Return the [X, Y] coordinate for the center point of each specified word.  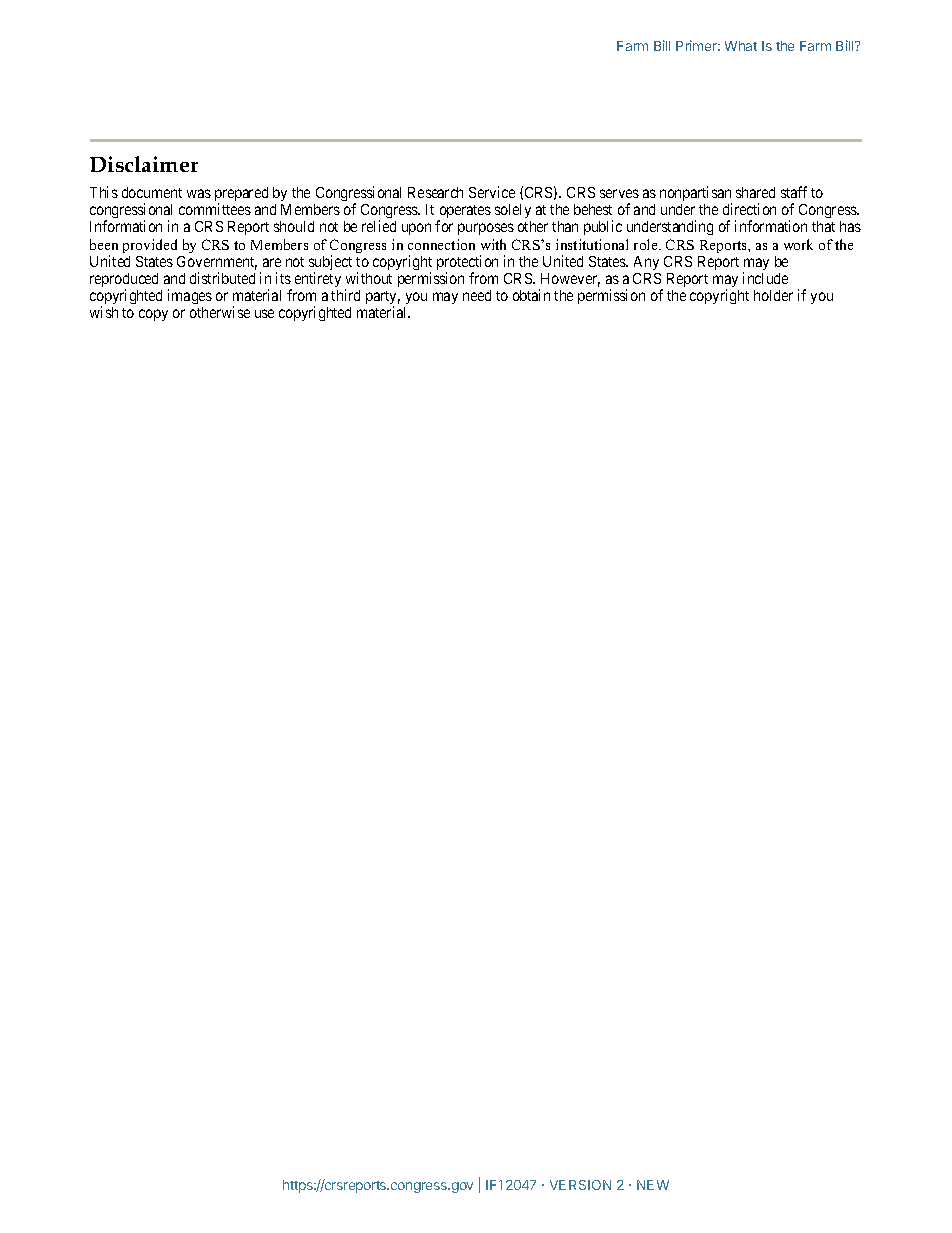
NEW [653, 1185]
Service [492, 192]
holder [773, 295]
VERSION [580, 1185]
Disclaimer [144, 164]
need [477, 295]
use [264, 313]
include [765, 278]
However [570, 280]
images [190, 296]
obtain [531, 295]
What [741, 46]
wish [104, 312]
